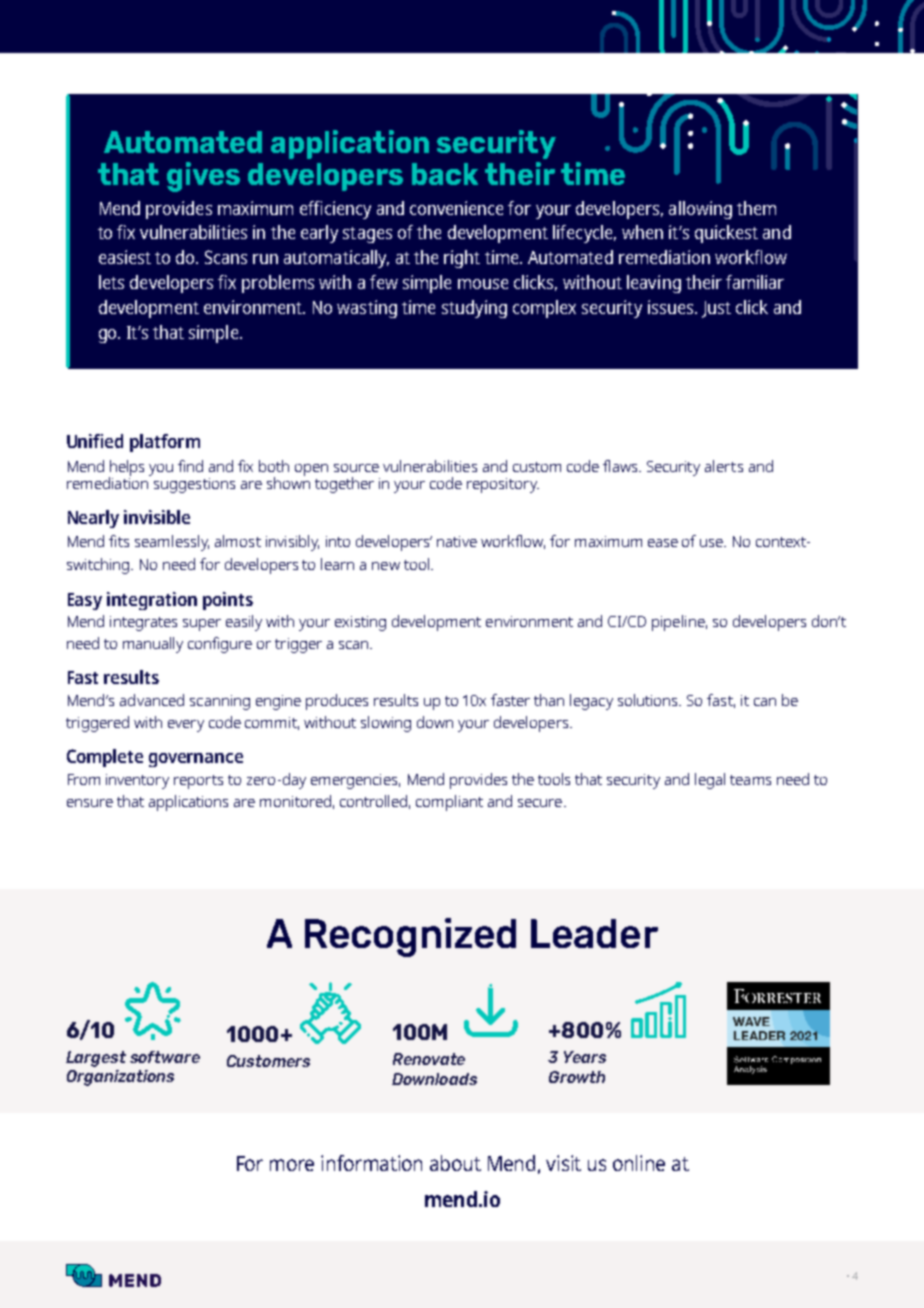 This screenshot has height=1308, width=924. What do you see at coordinates (157, 517) in the screenshot?
I see `invisible` at bounding box center [157, 517].
